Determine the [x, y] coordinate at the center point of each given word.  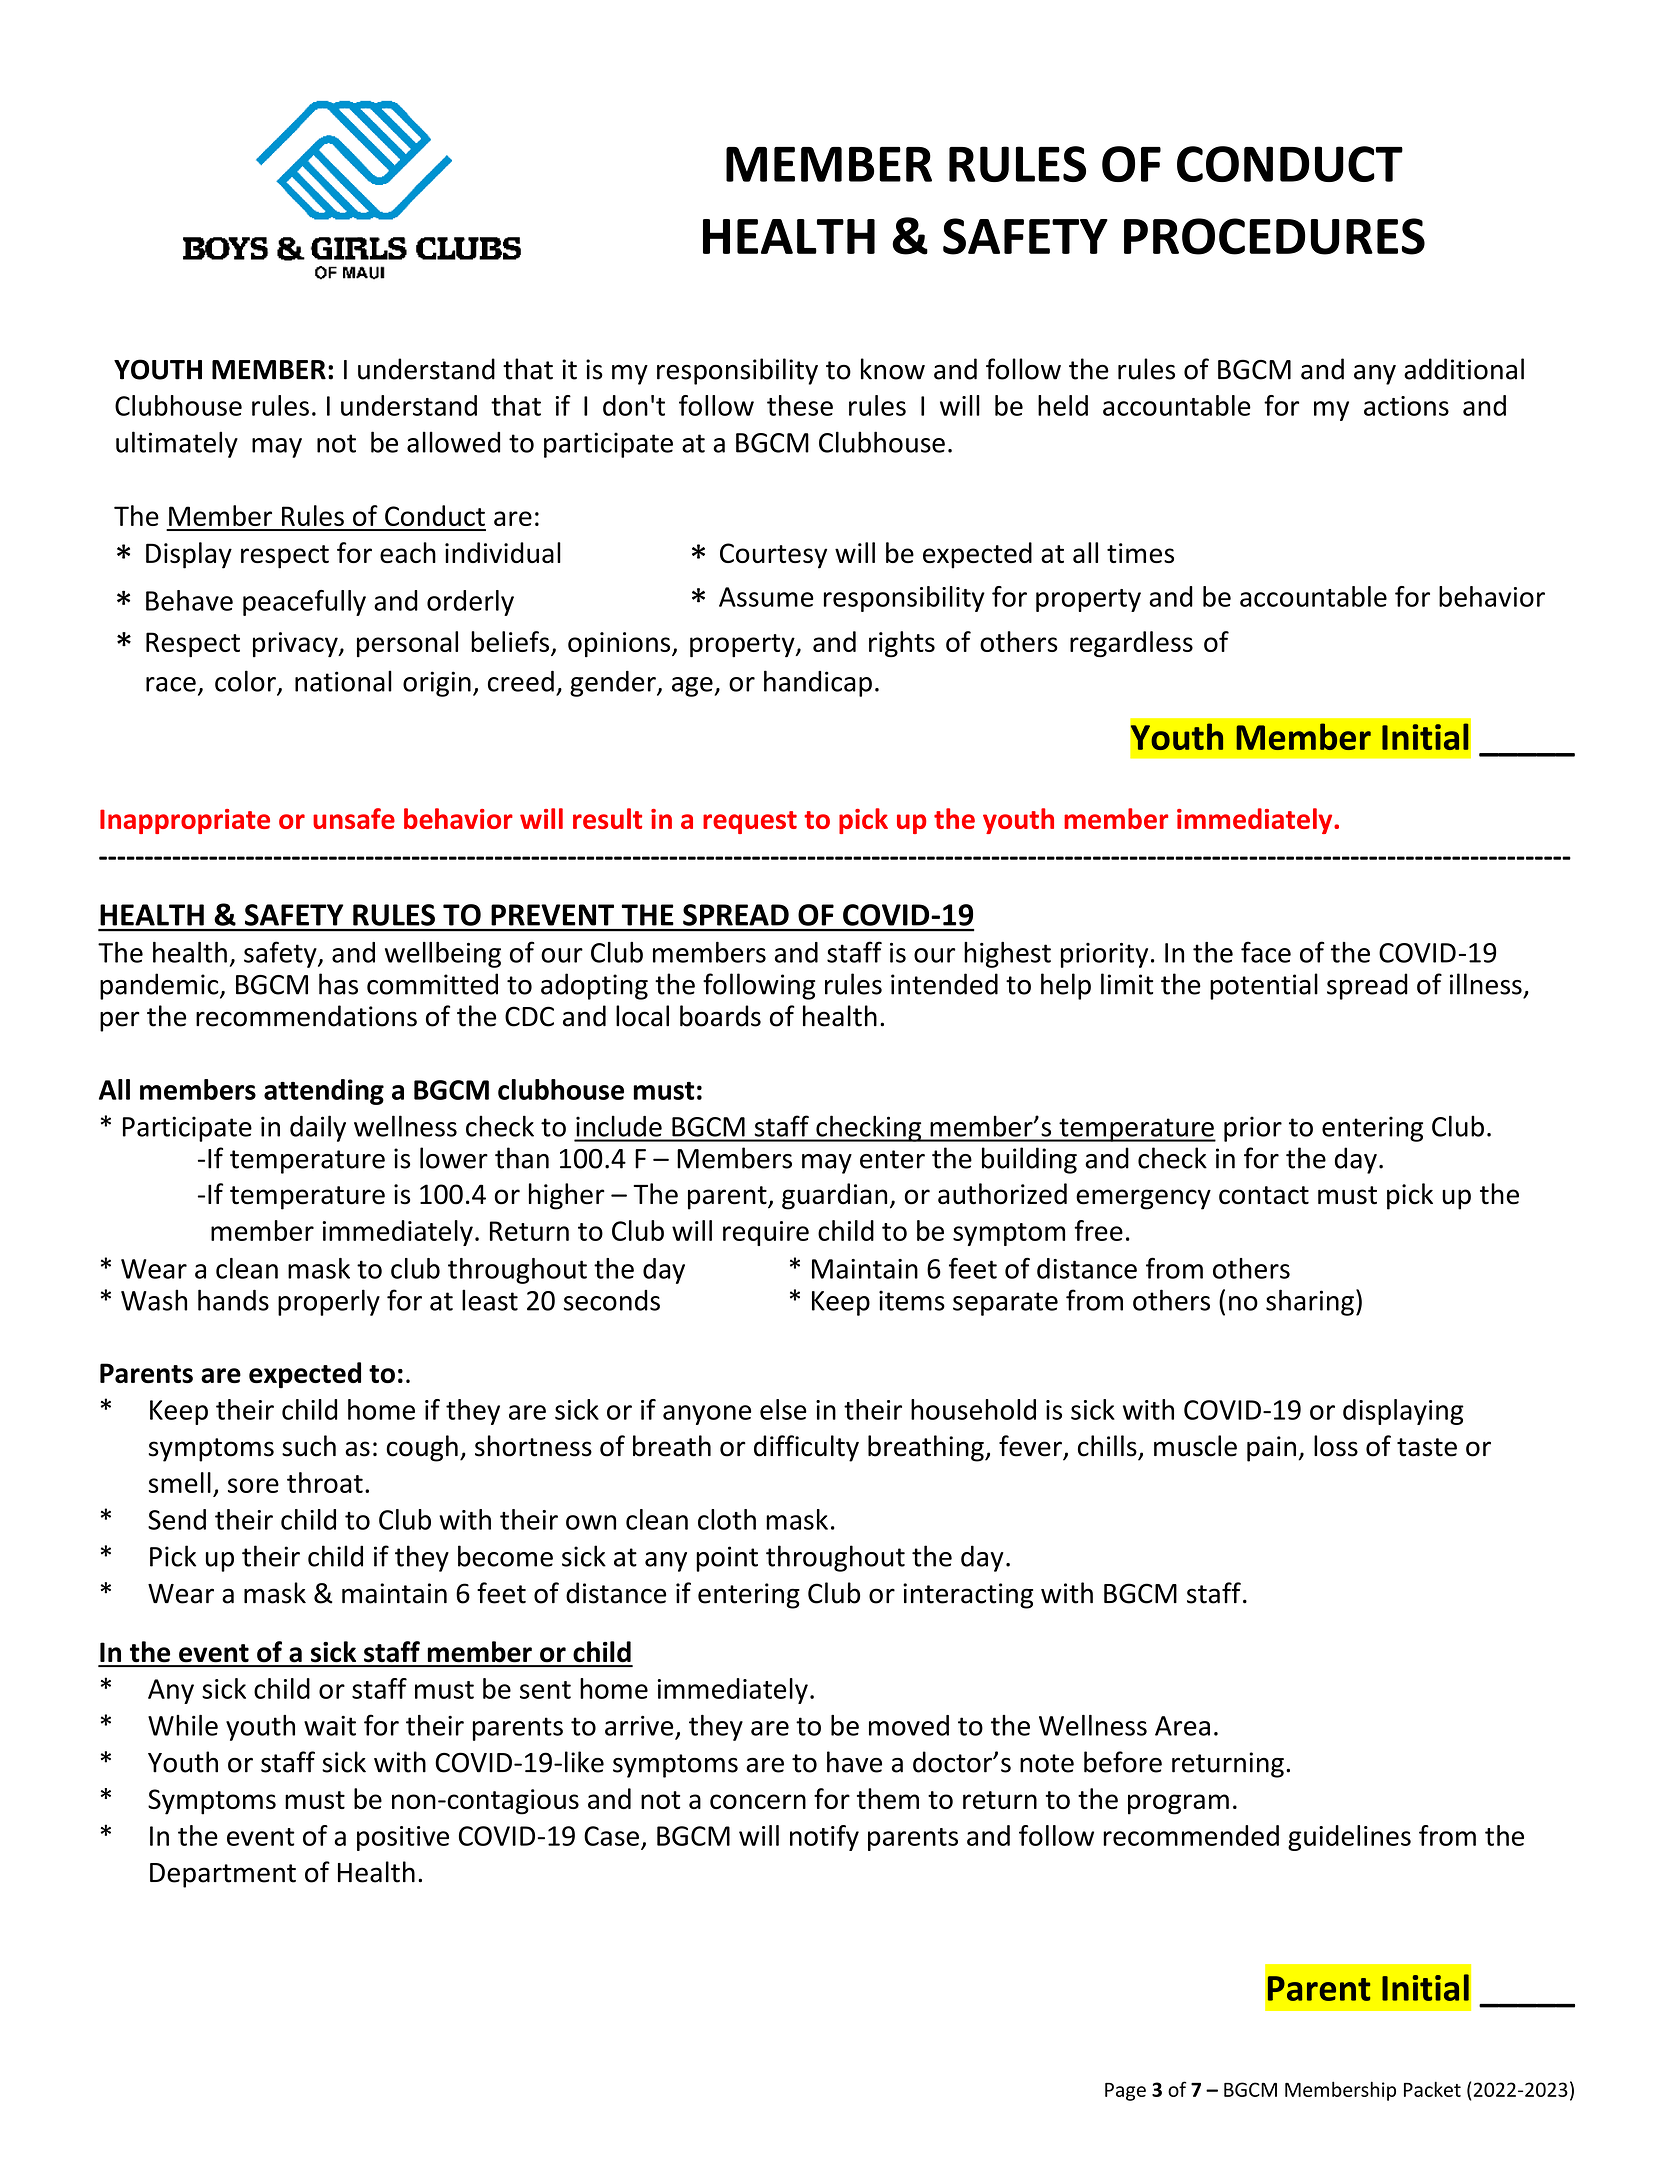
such [309, 1446]
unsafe [354, 818]
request [750, 822]
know [893, 369]
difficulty [806, 1448]
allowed [453, 442]
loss [1336, 1446]
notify [824, 1838]
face [1266, 952]
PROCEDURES [1274, 236]
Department [223, 1875]
